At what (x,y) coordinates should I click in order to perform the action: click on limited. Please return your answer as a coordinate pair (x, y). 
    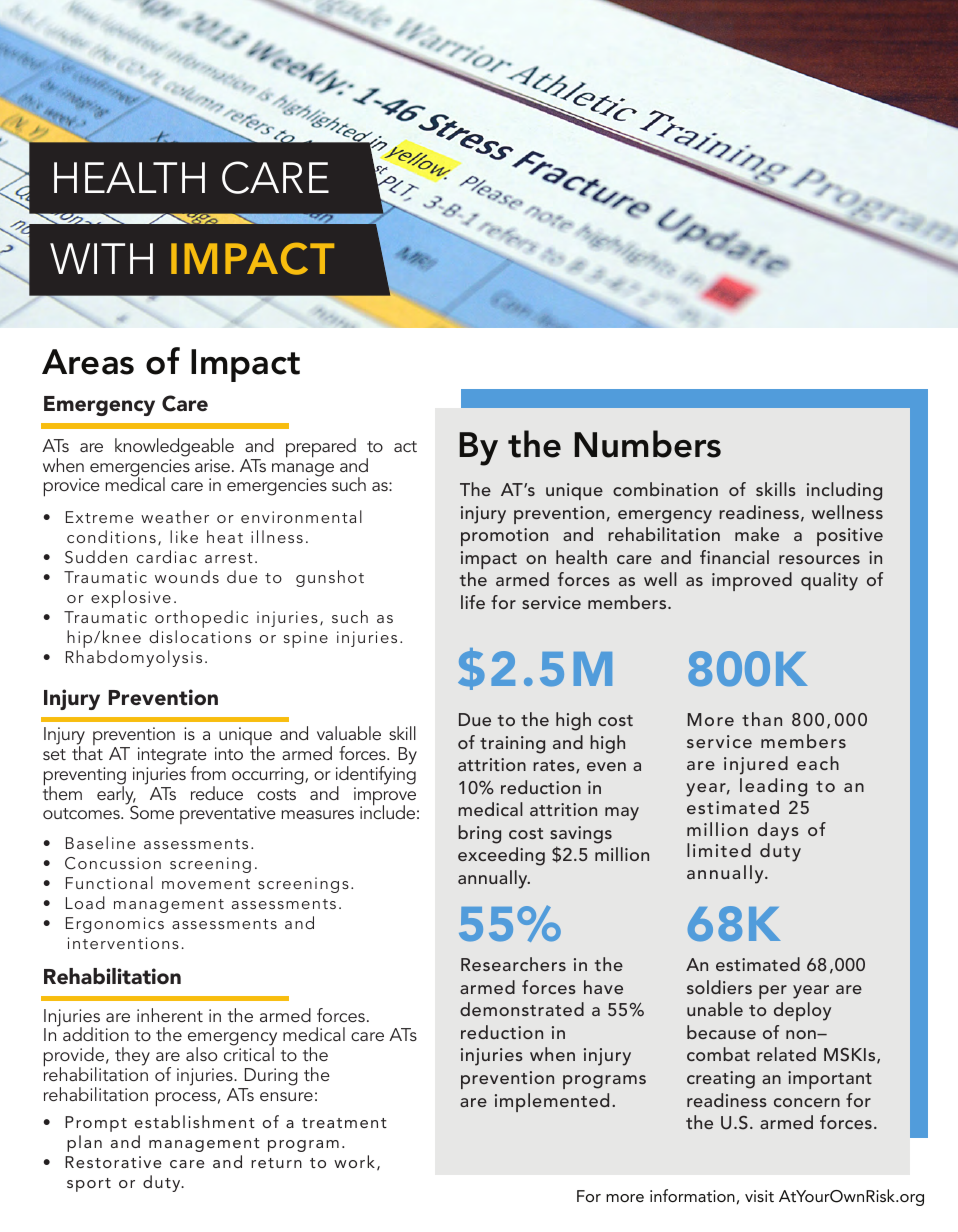
    Looking at the image, I should click on (719, 850).
